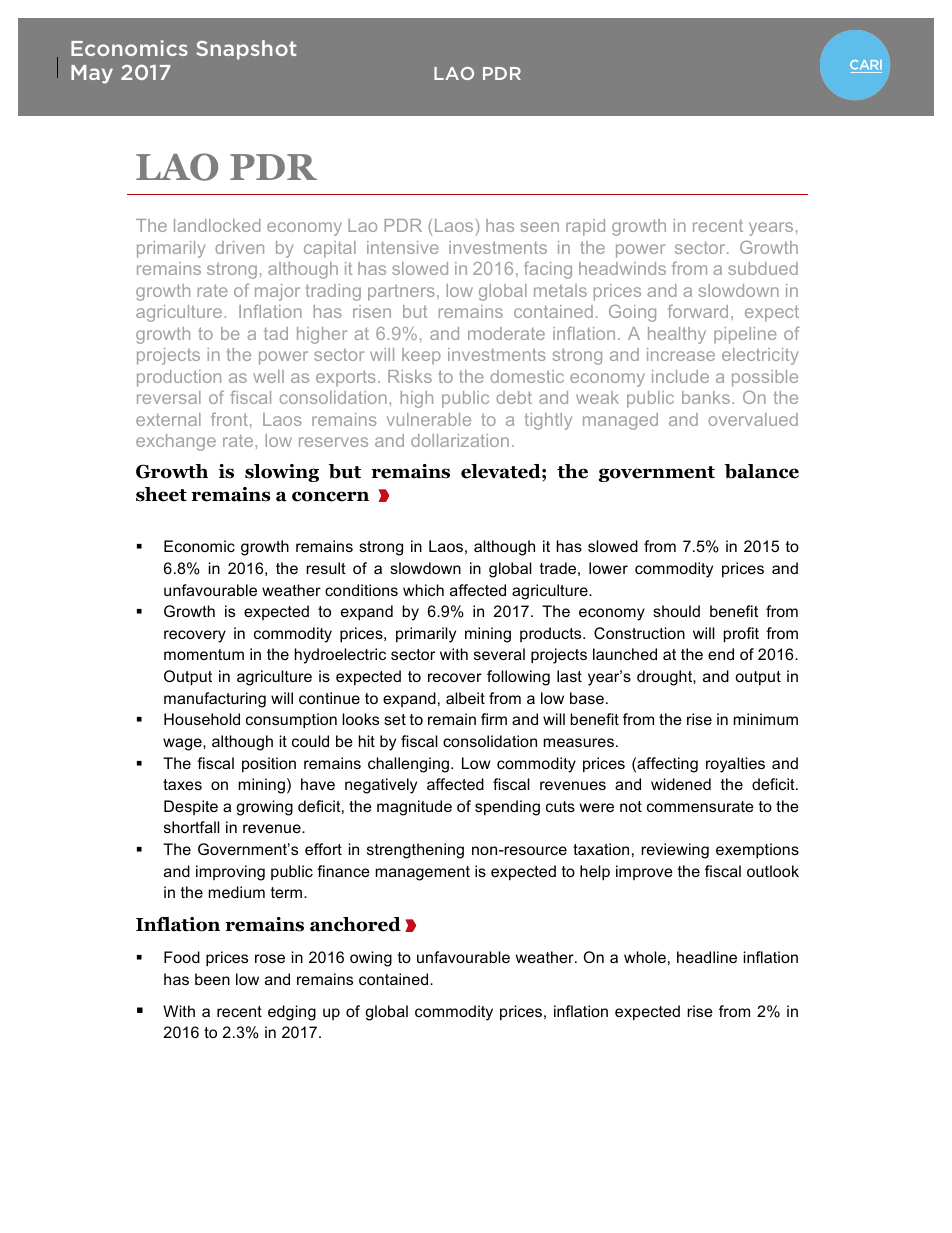 The height and width of the page is (1233, 952). What do you see at coordinates (423, 590) in the page?
I see `which` at bounding box center [423, 590].
